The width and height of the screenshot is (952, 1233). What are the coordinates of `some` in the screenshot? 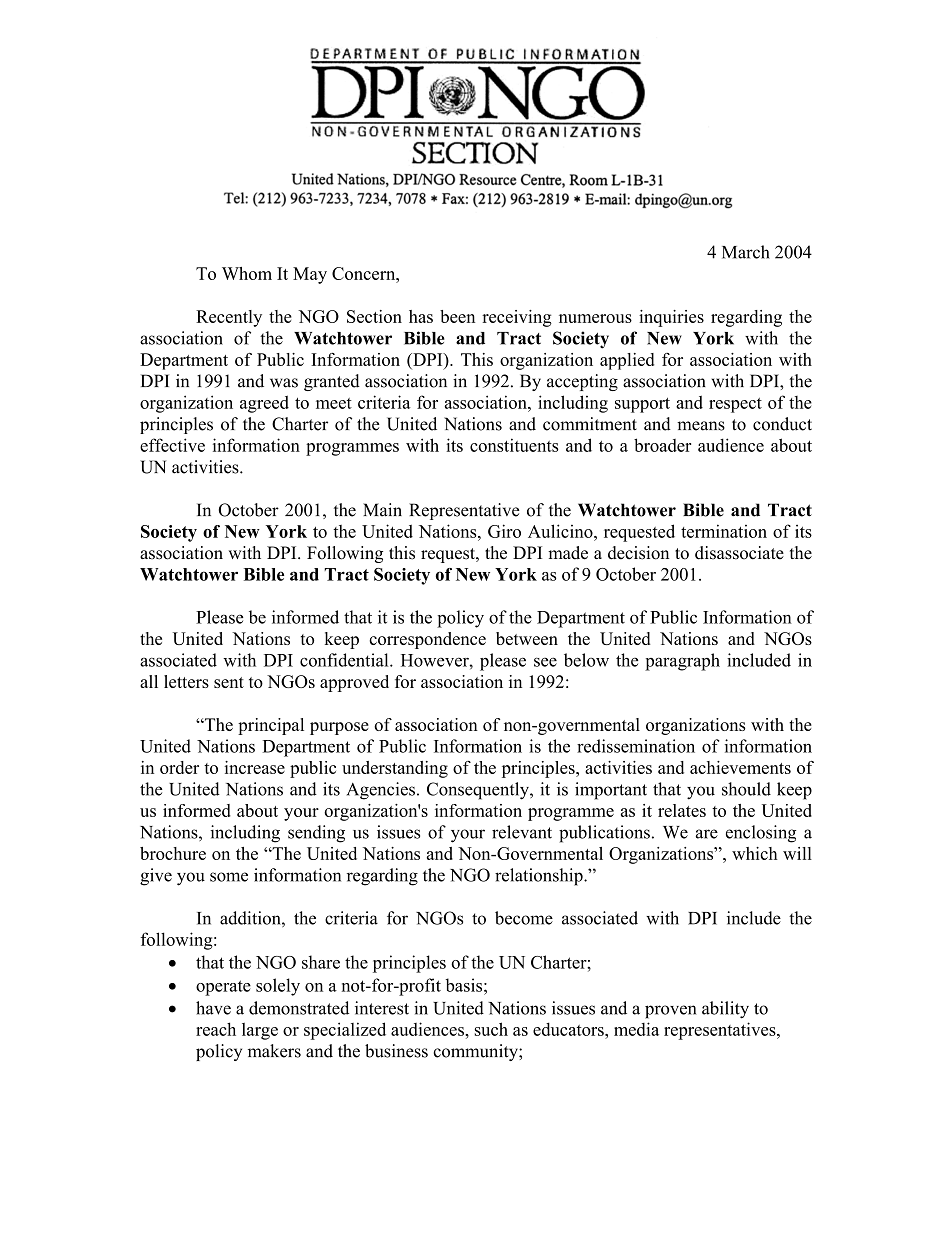 It's located at (229, 877).
